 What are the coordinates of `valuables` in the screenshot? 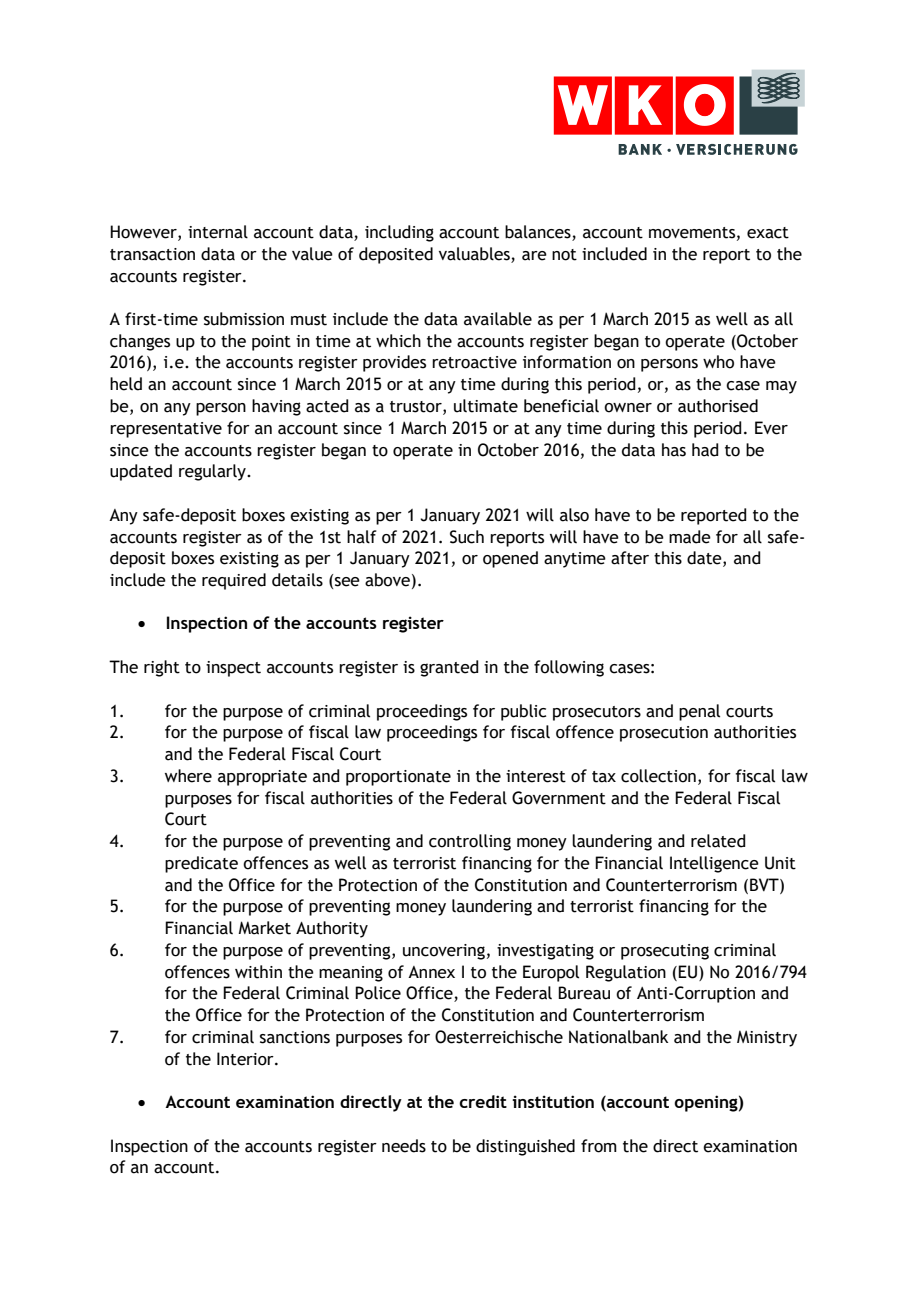 It's located at (474, 254).
